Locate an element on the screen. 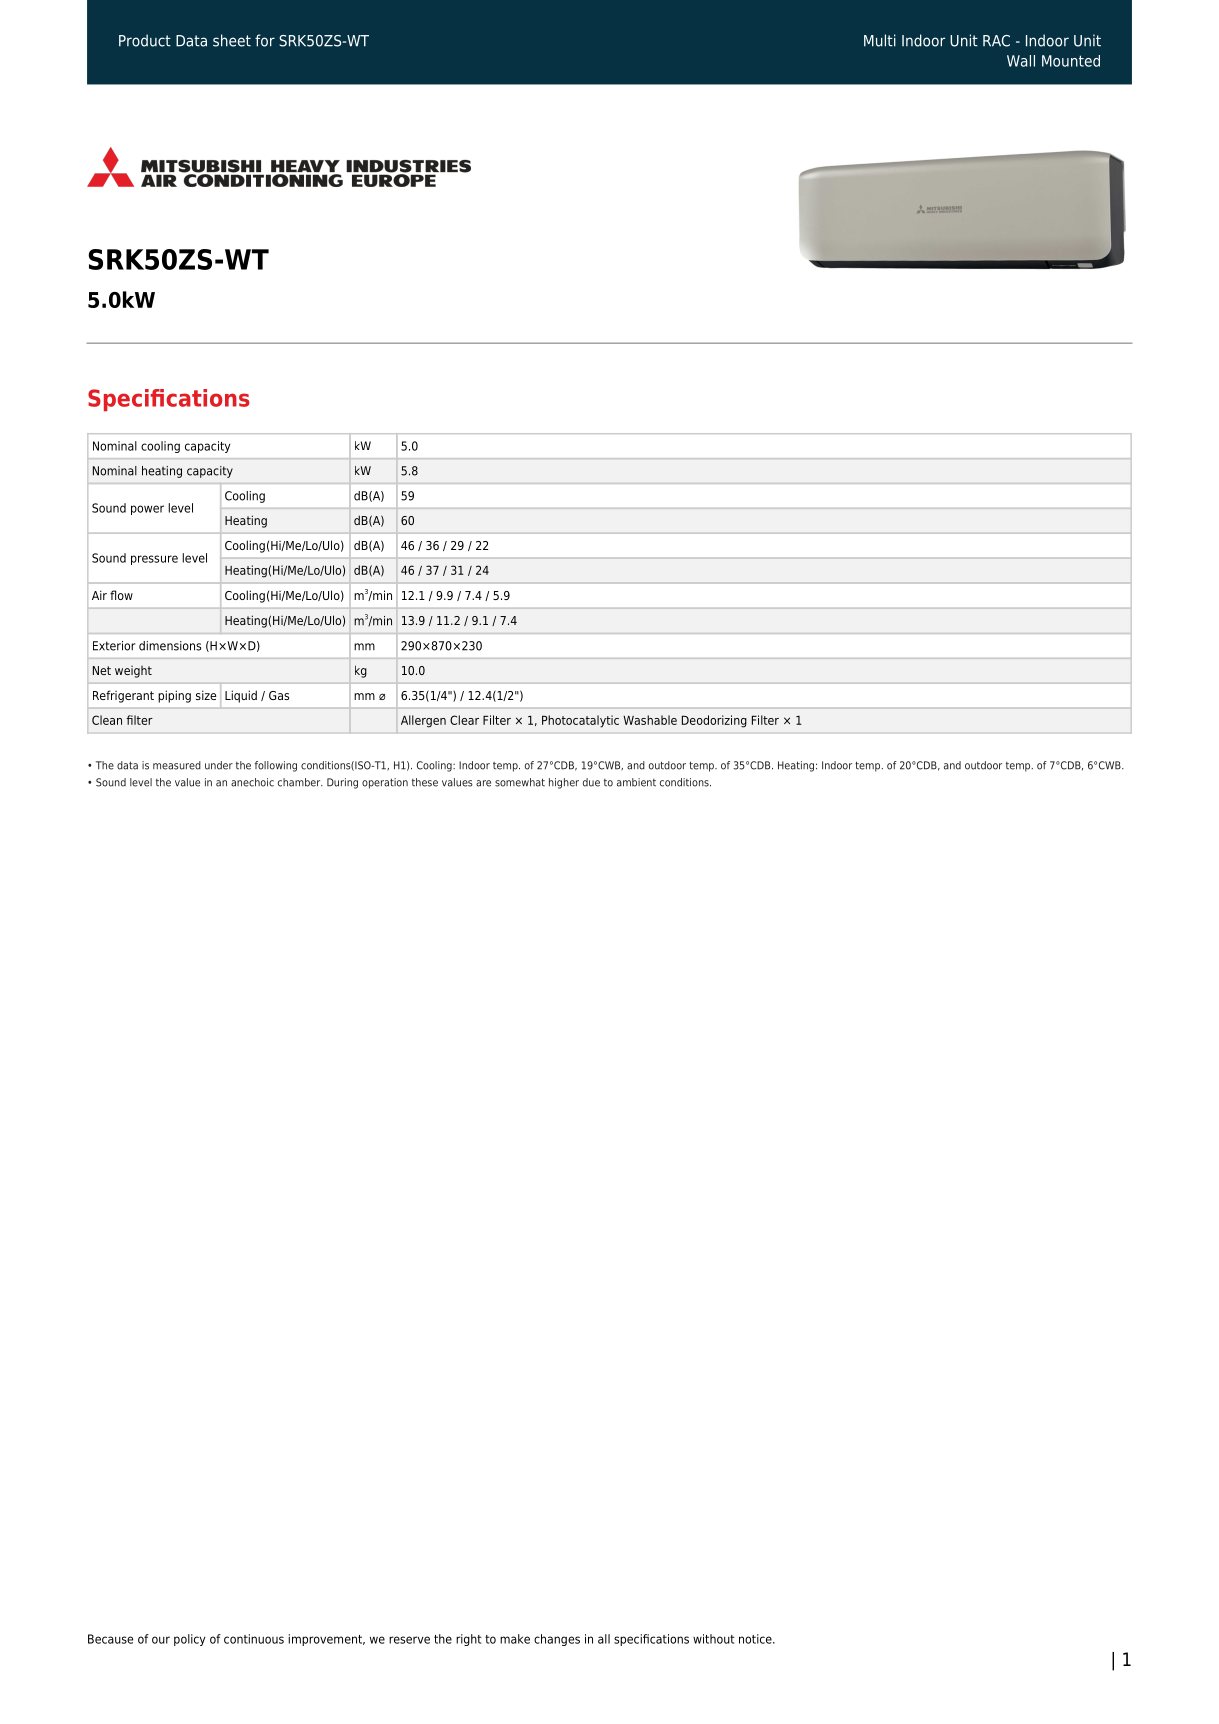 The image size is (1219, 1724). ambient is located at coordinates (636, 782).
